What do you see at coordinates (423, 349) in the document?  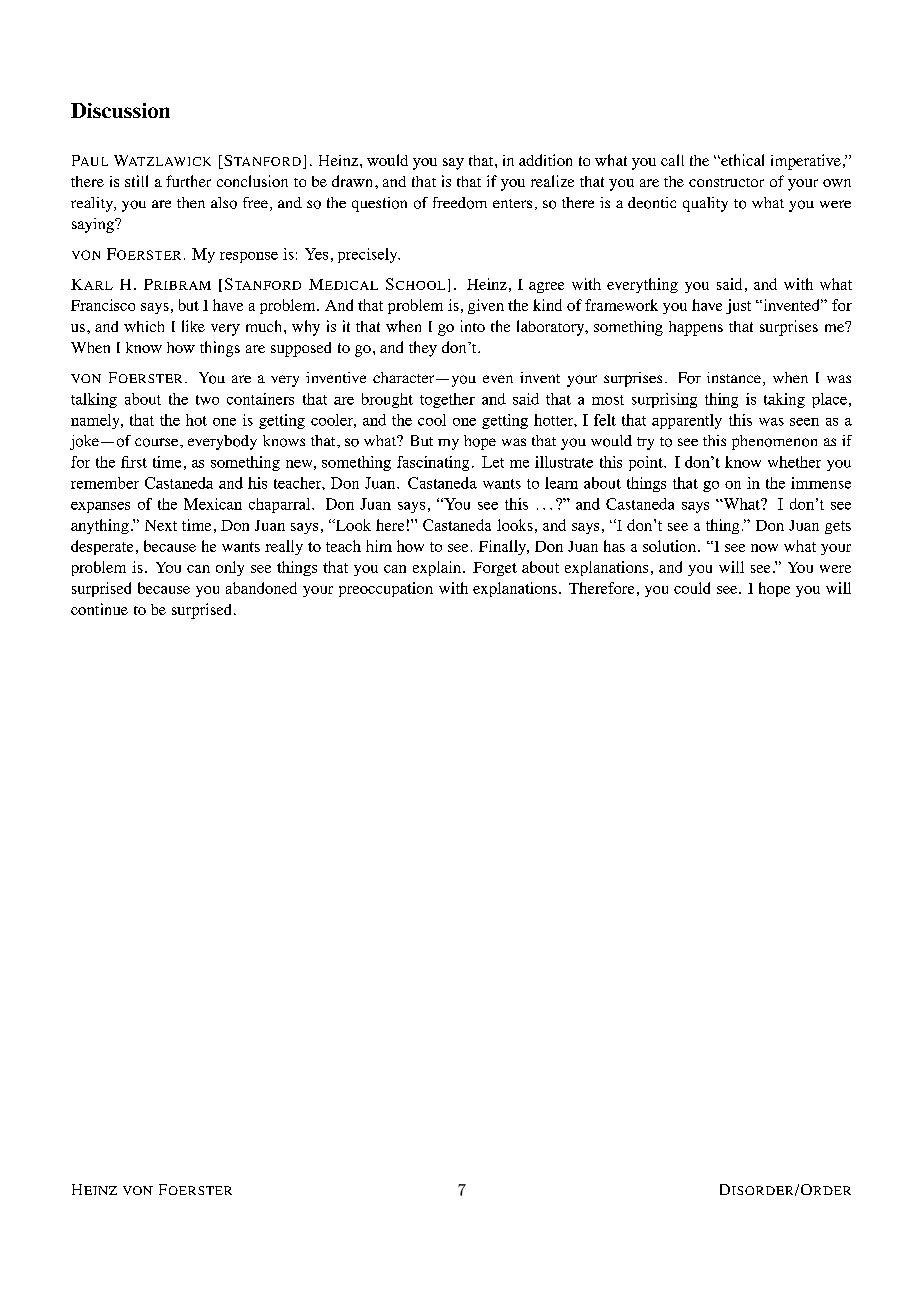 I see `they` at bounding box center [423, 349].
